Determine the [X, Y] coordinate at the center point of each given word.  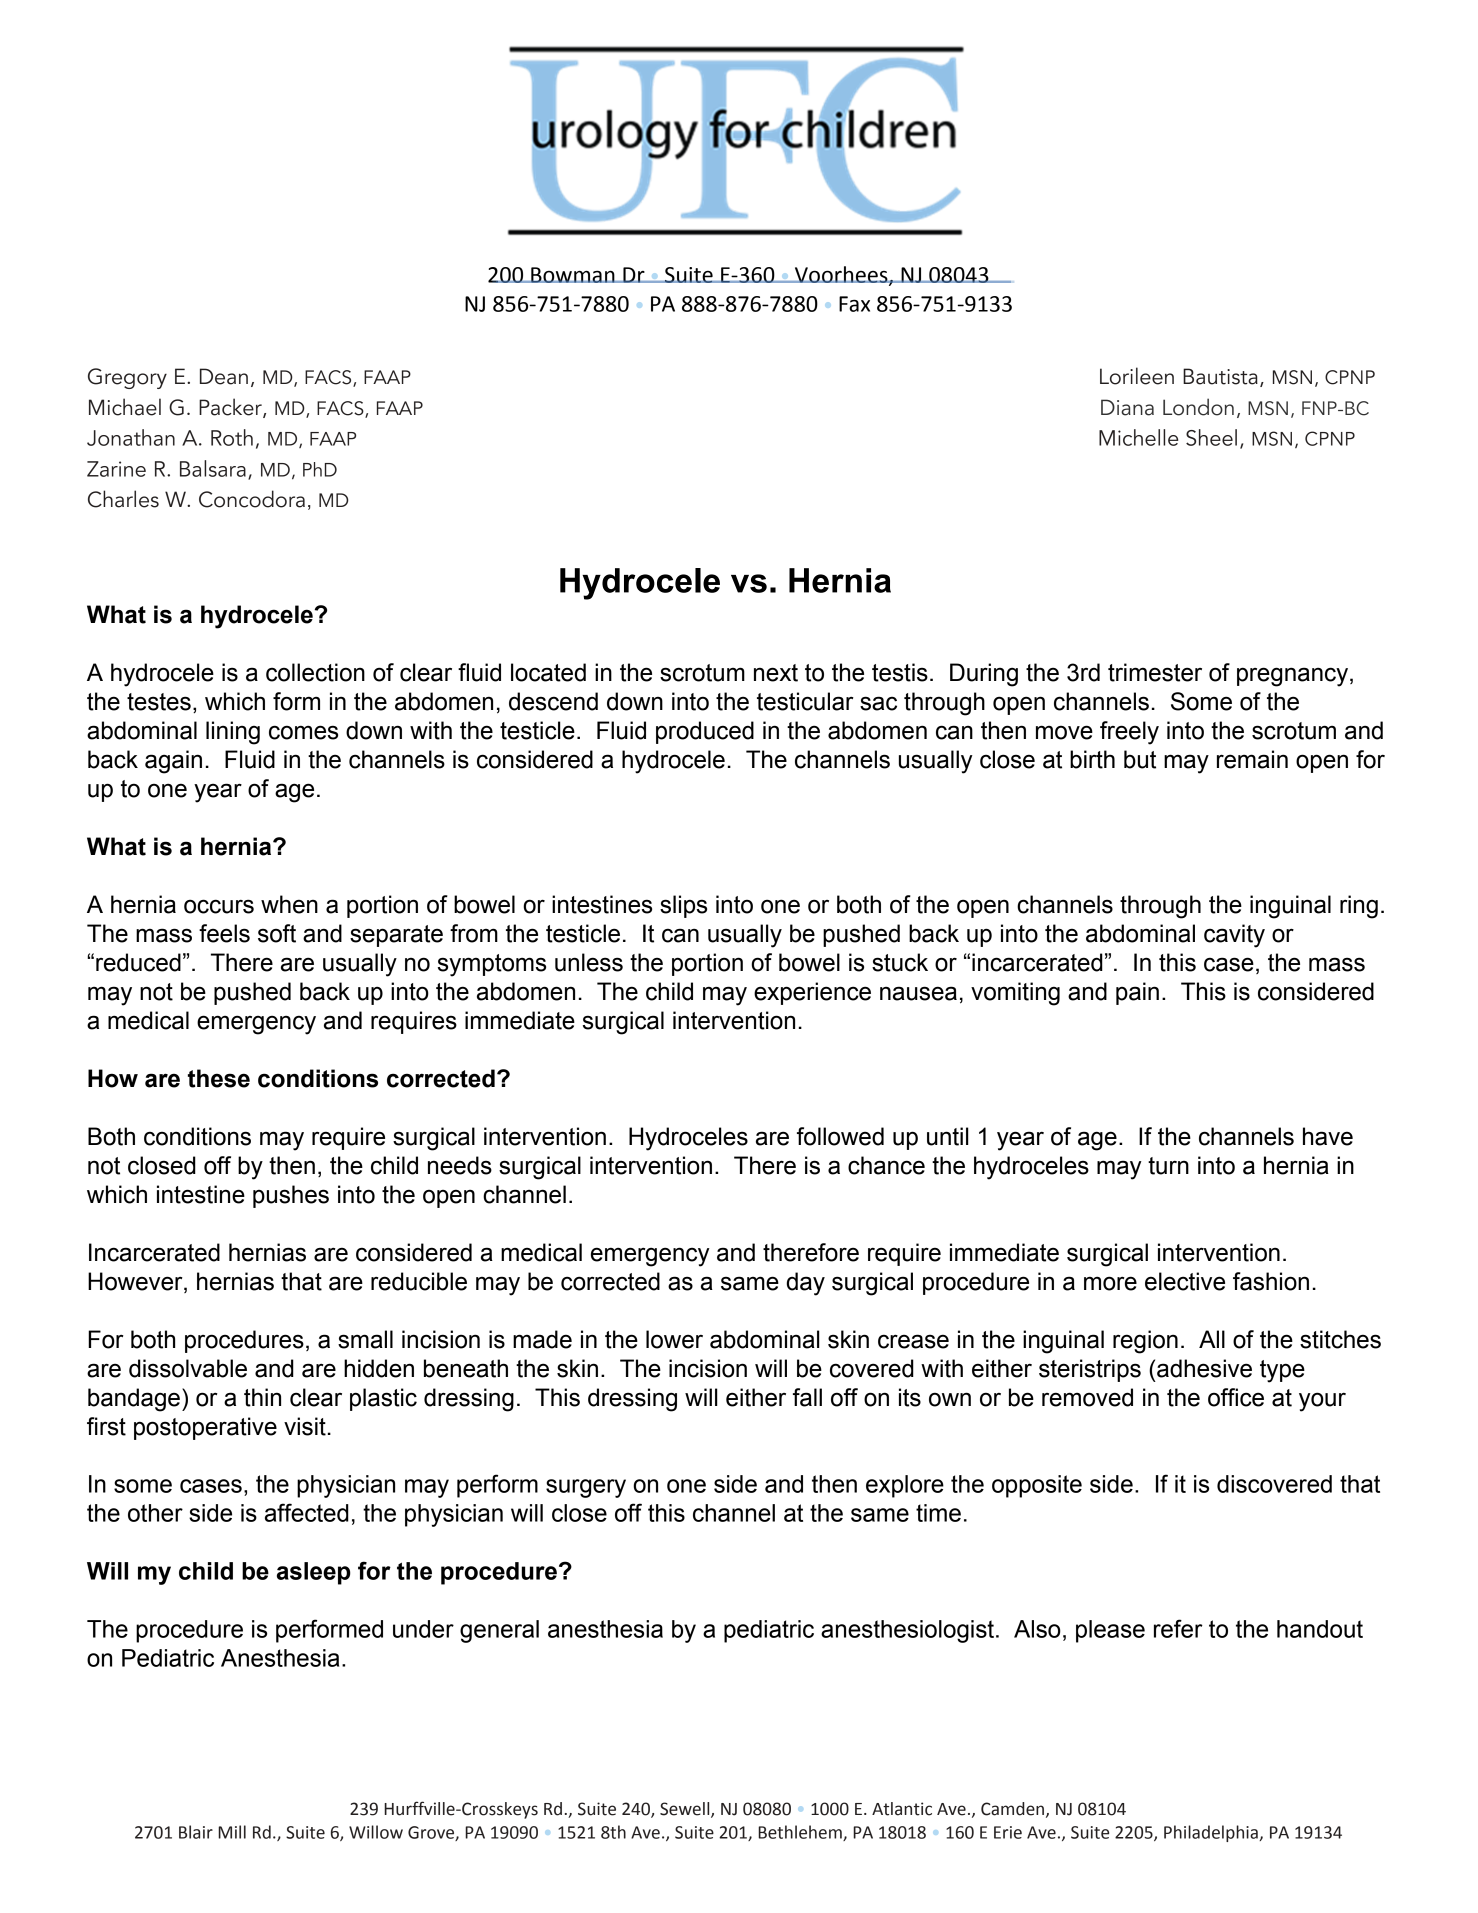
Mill [232, 1832]
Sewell [686, 1810]
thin [262, 1397]
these [219, 1078]
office [1236, 1397]
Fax [854, 304]
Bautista [1220, 376]
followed [840, 1136]
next [776, 673]
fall [807, 1397]
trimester [1155, 672]
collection [315, 672]
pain [1137, 993]
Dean [224, 376]
